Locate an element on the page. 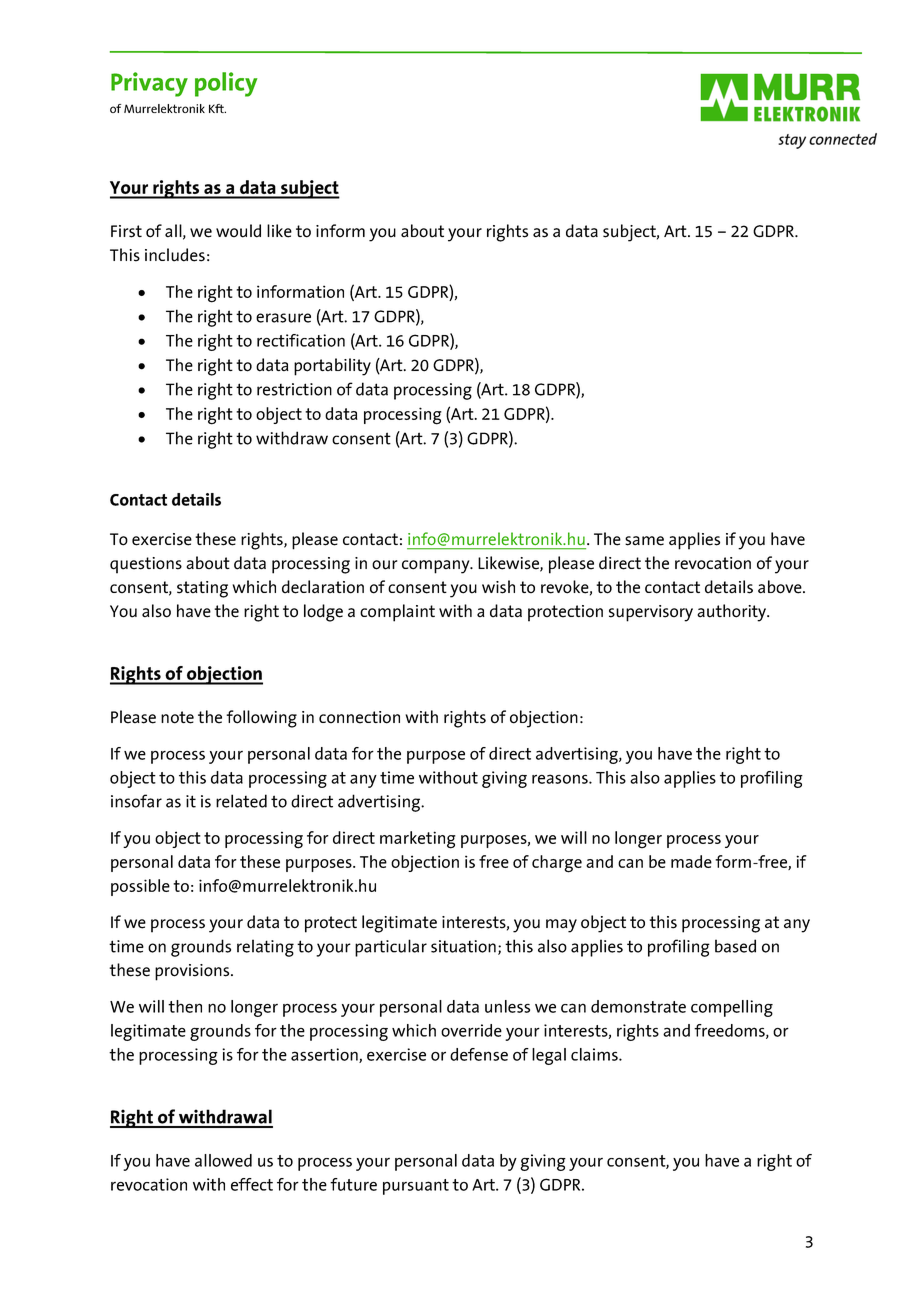 This image has height=1308, width=924. allowed is located at coordinates (223, 1160).
